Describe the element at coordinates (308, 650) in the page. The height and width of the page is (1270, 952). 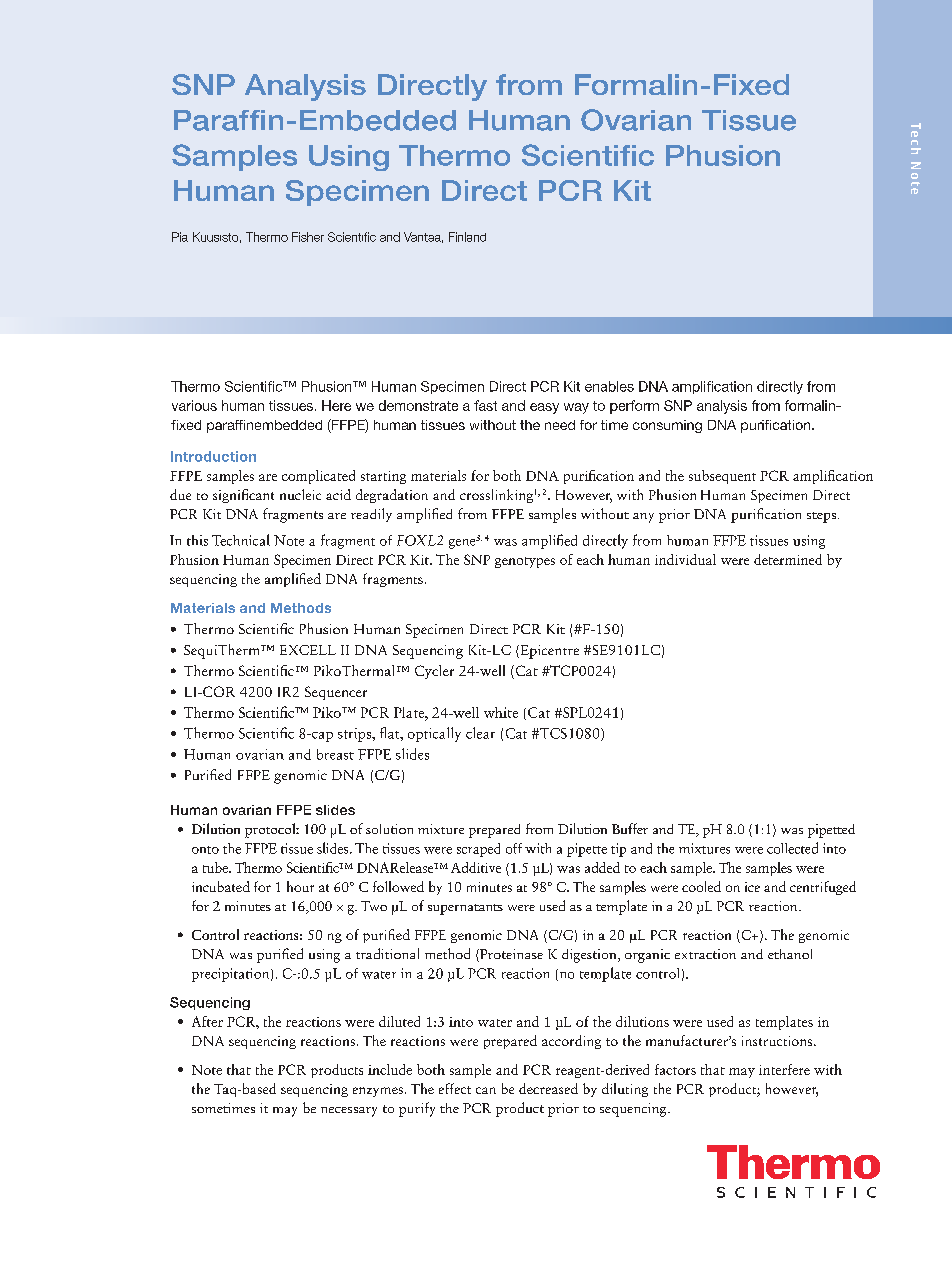
I see `EXCELL` at that location.
